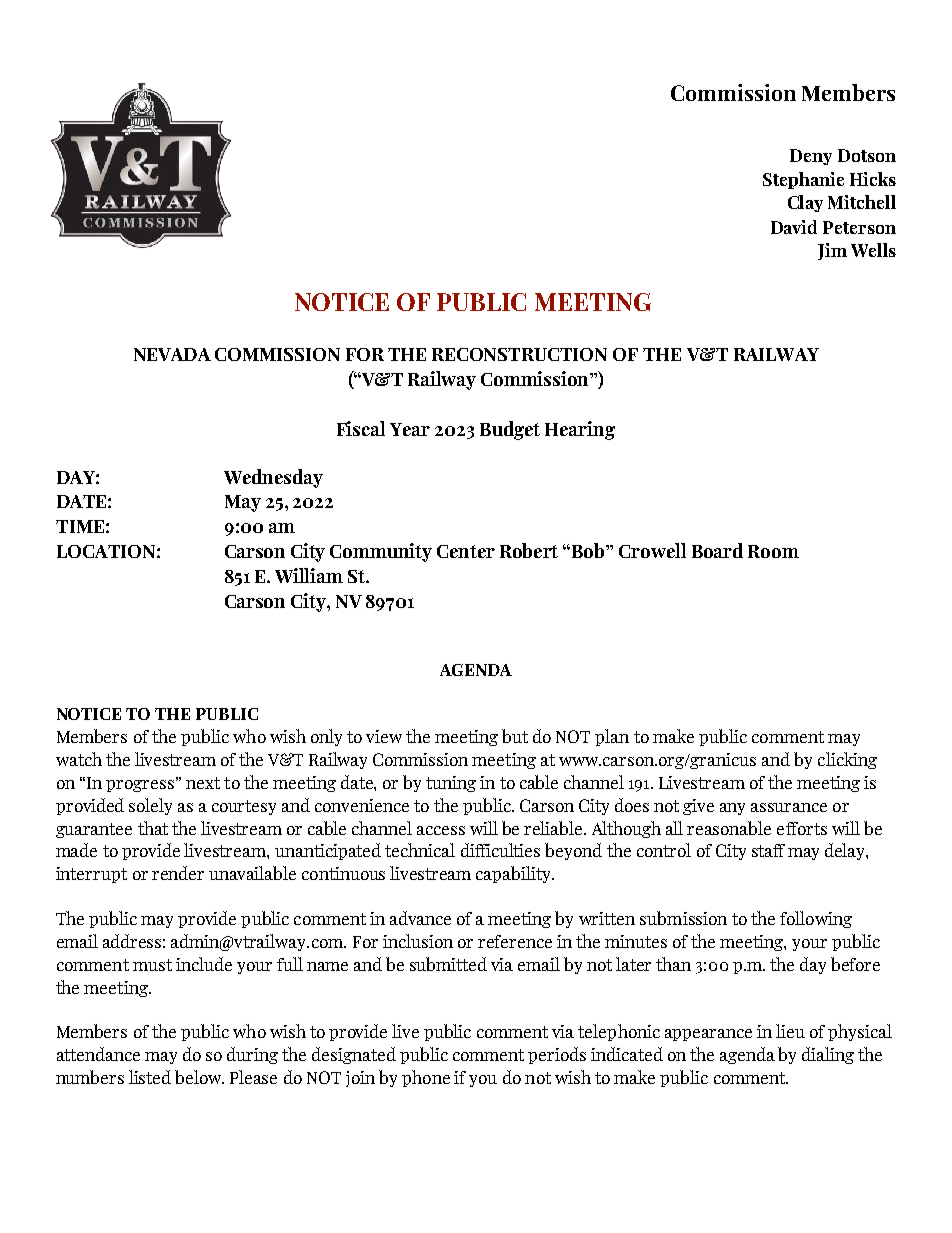  I want to click on that, so click(153, 828).
